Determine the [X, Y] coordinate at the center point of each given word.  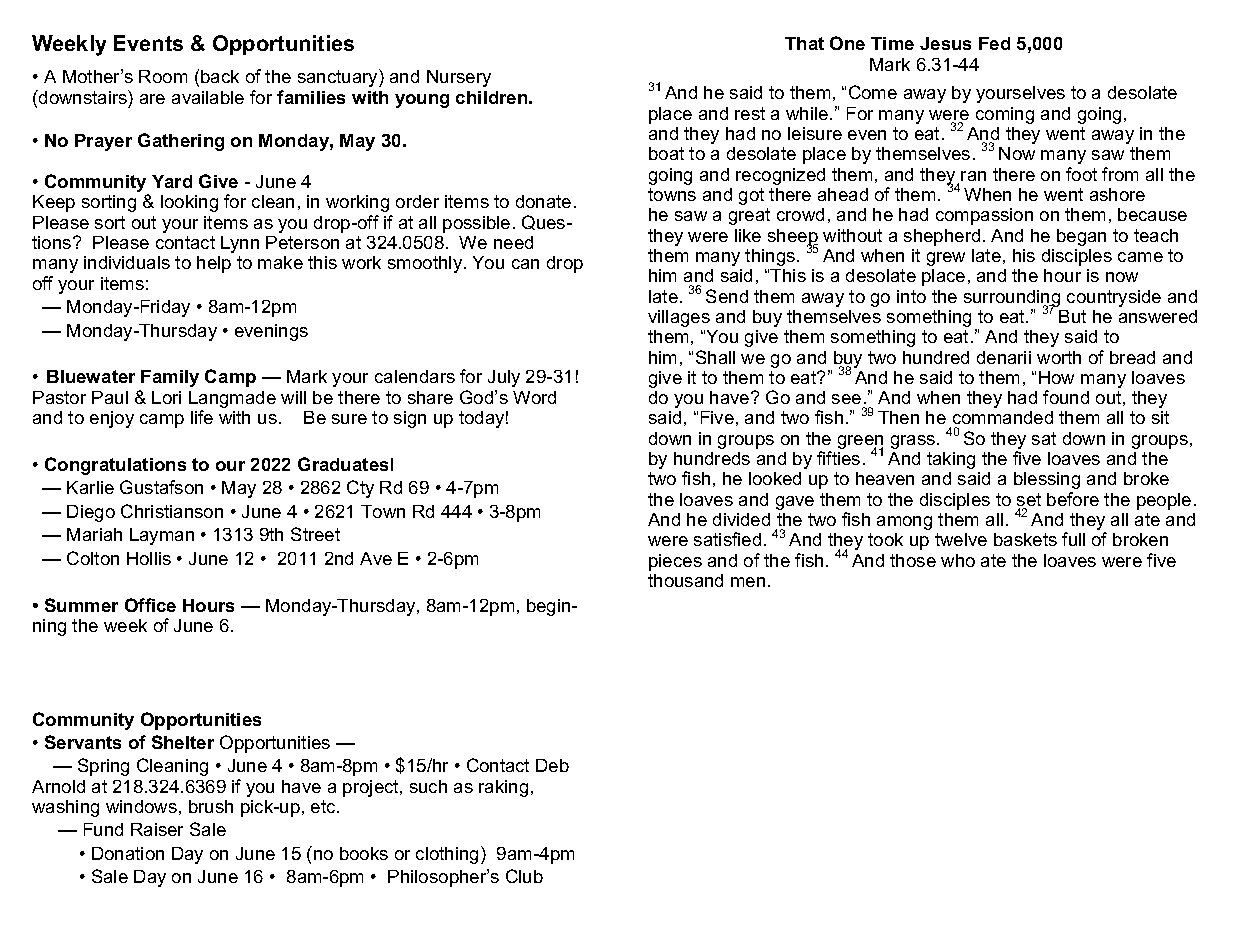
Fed [994, 43]
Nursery [459, 78]
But [1072, 316]
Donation [128, 853]
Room [163, 76]
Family [170, 378]
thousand [685, 580]
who [958, 560]
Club [524, 876]
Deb [552, 765]
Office [150, 605]
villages [679, 318]
